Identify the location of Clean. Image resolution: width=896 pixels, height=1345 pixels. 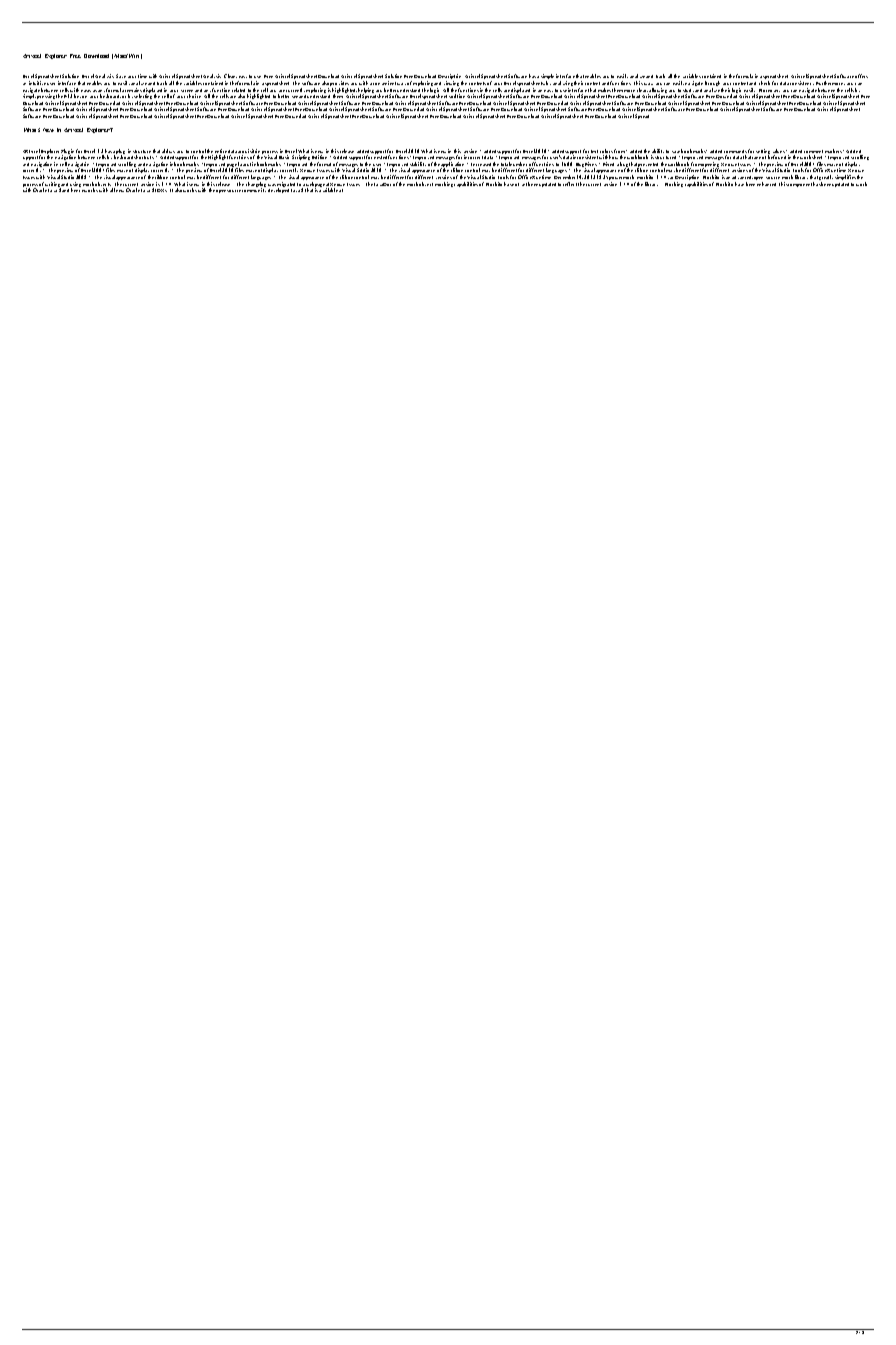
(230, 76).
